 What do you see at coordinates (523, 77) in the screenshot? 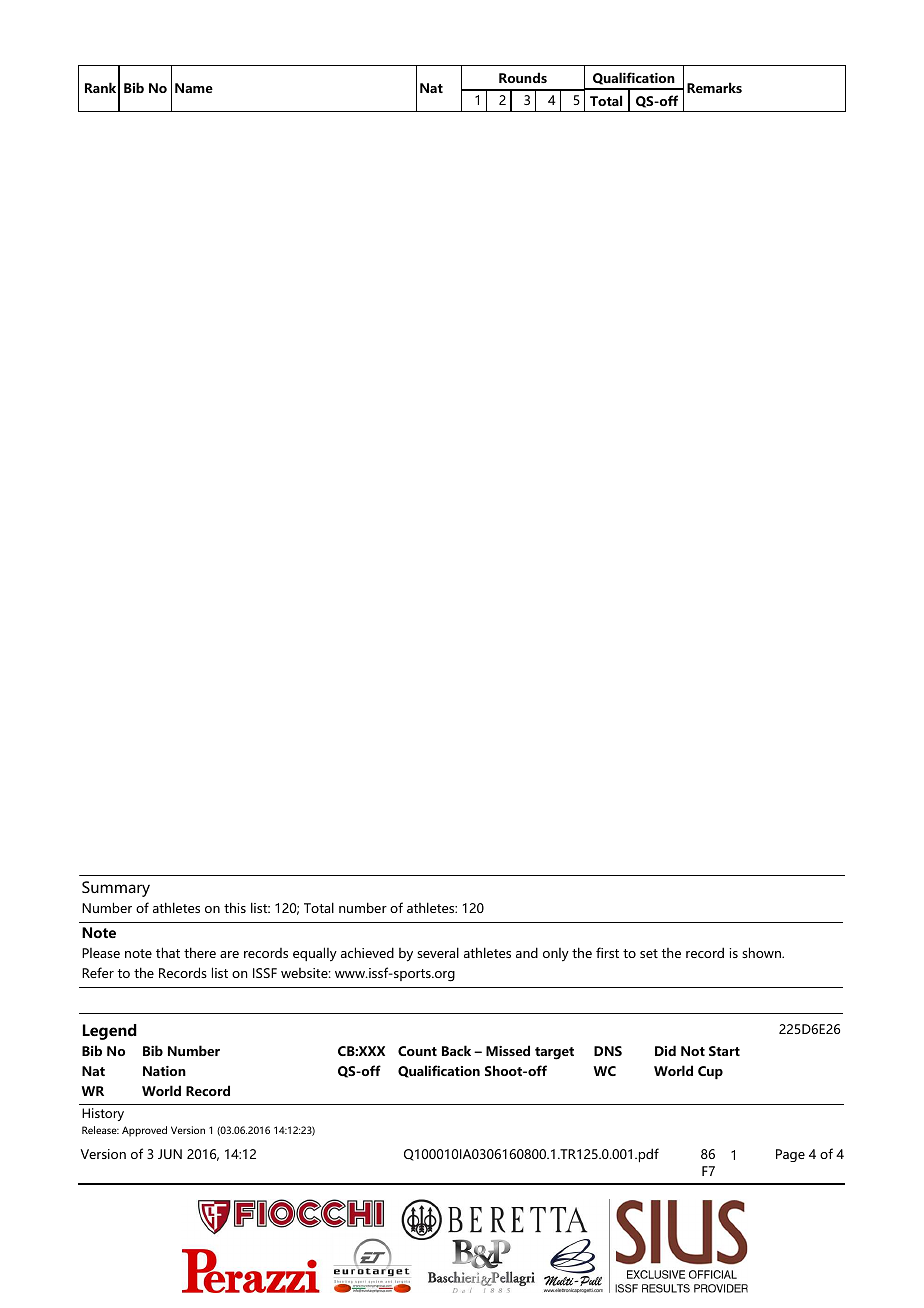
I see `Rounds` at bounding box center [523, 77].
